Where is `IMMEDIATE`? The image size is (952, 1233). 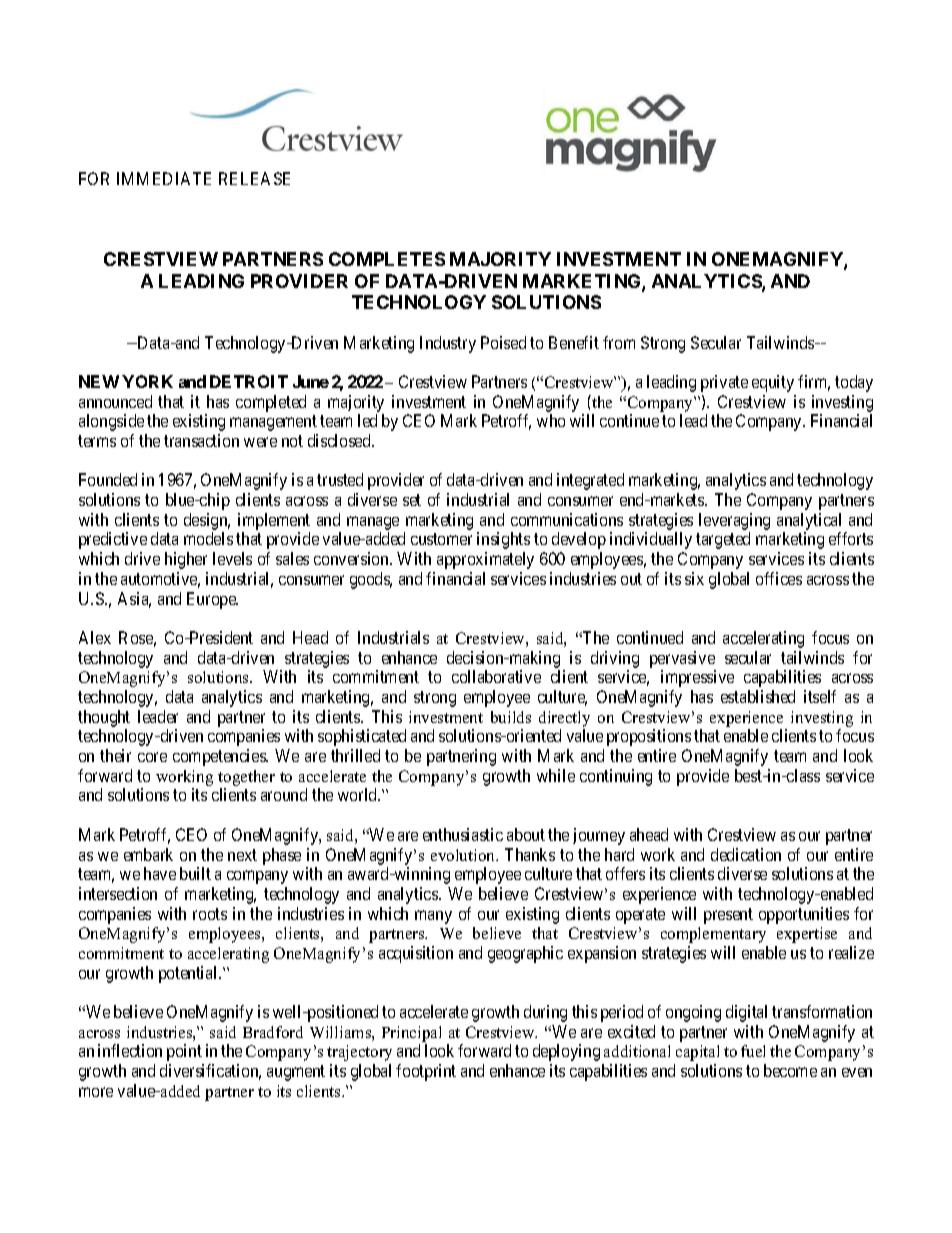
IMMEDIATE is located at coordinates (164, 178).
